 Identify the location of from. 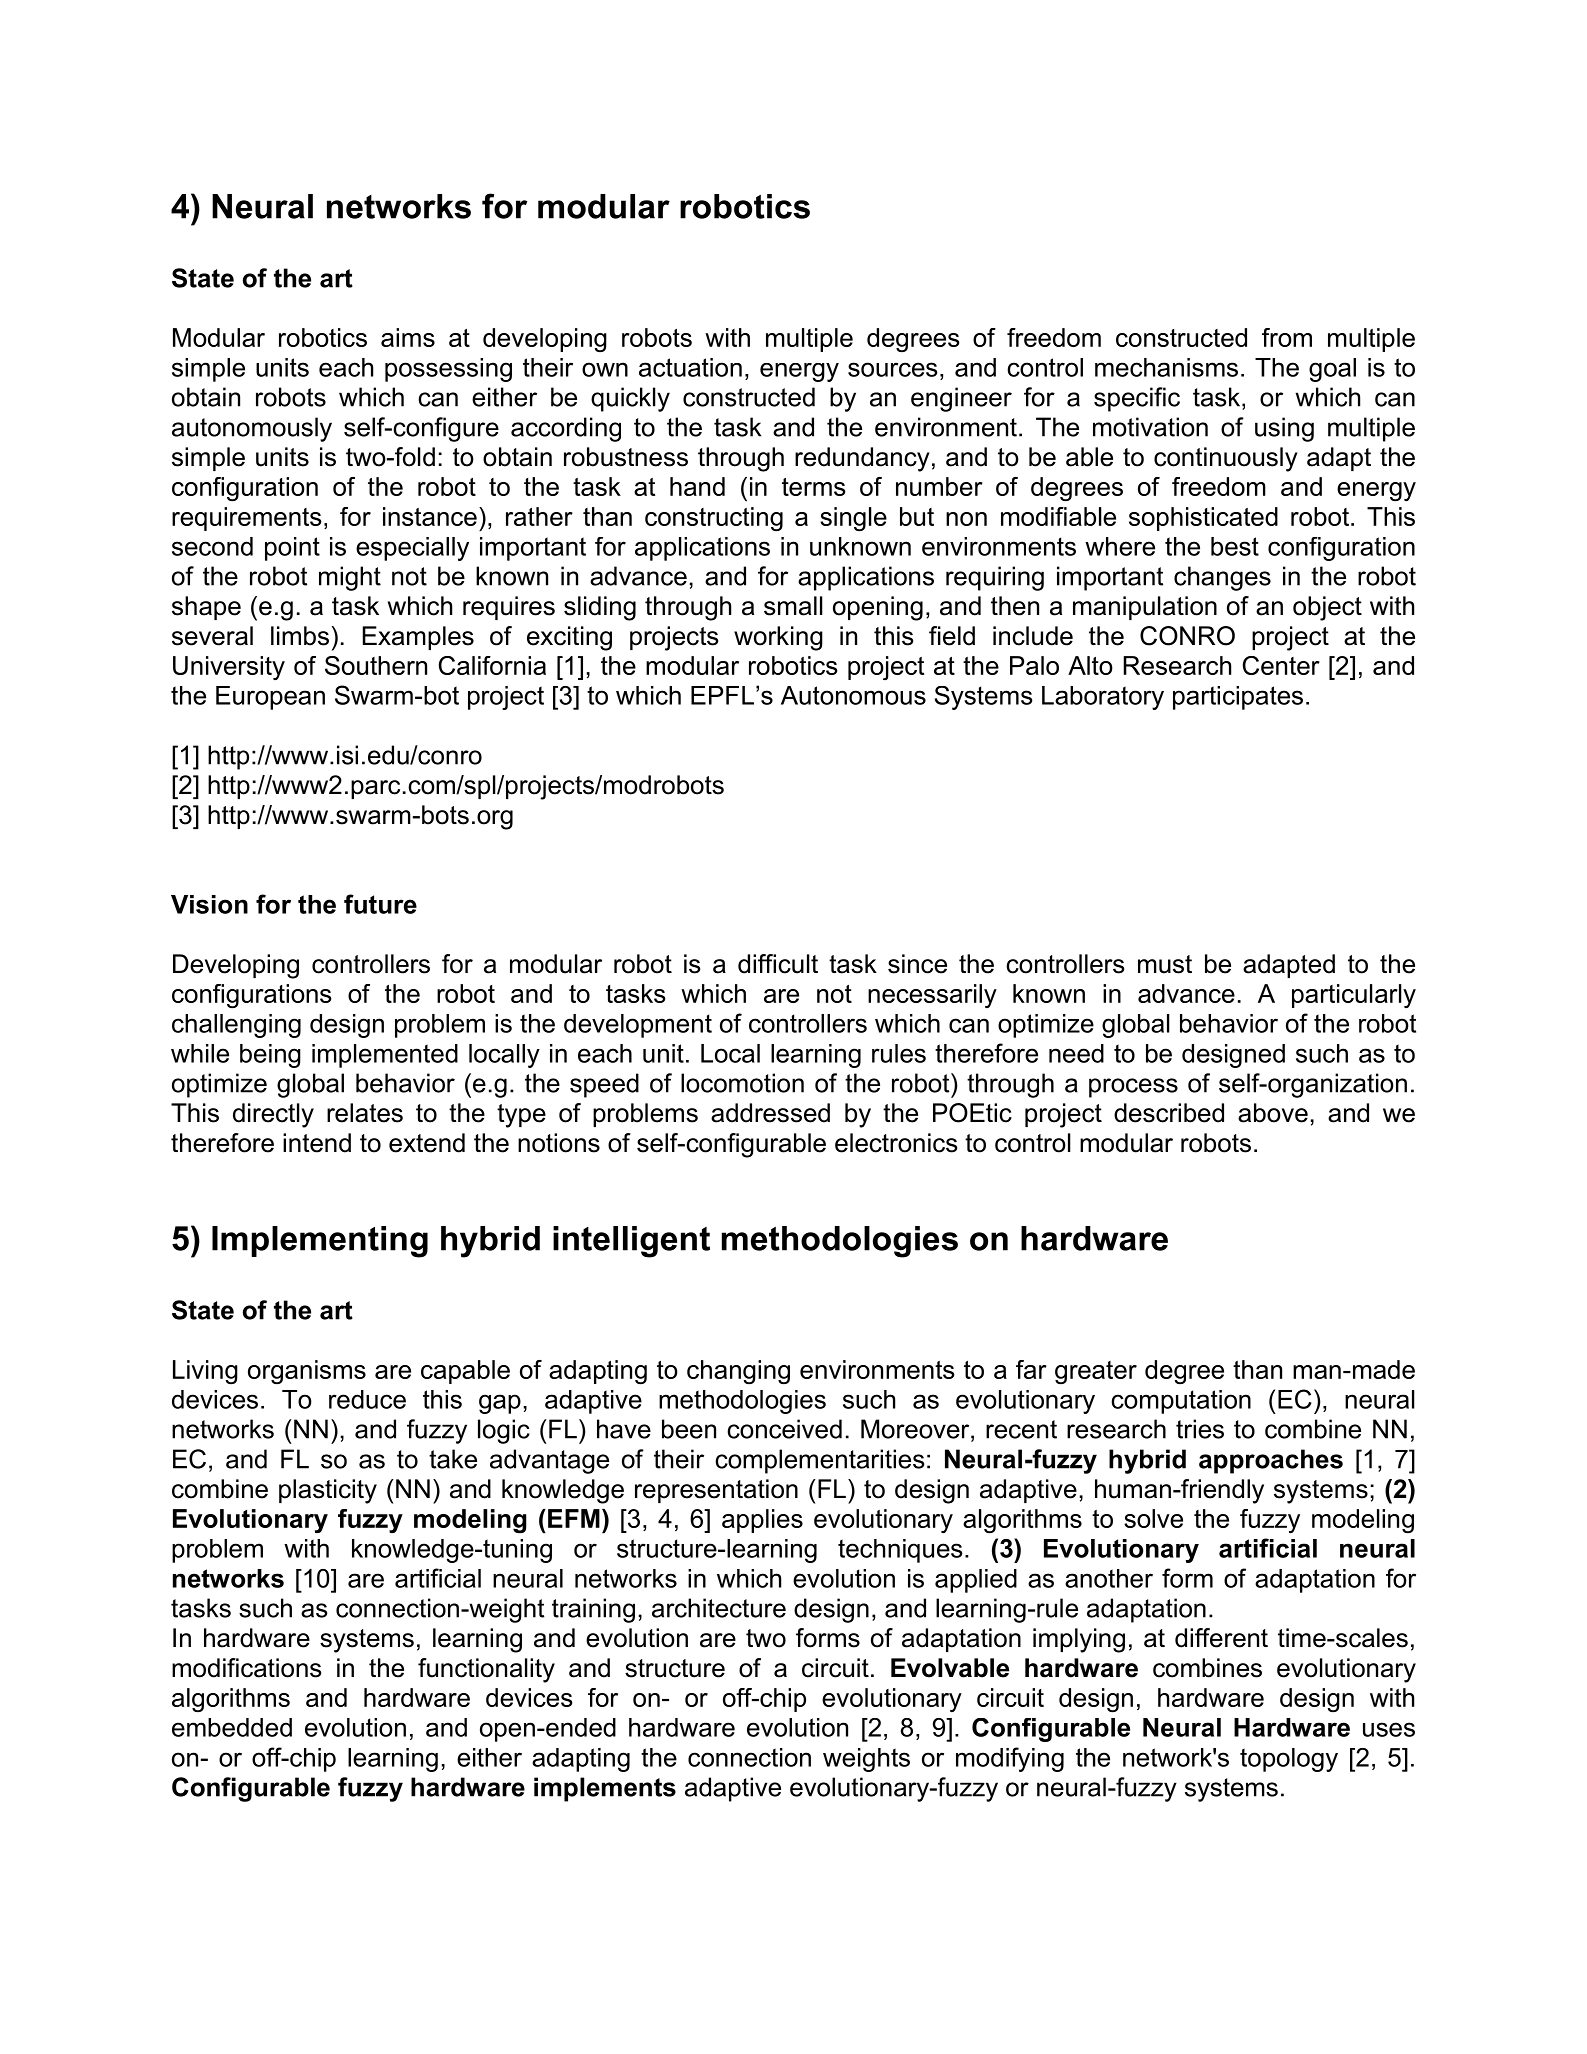
(1287, 337).
